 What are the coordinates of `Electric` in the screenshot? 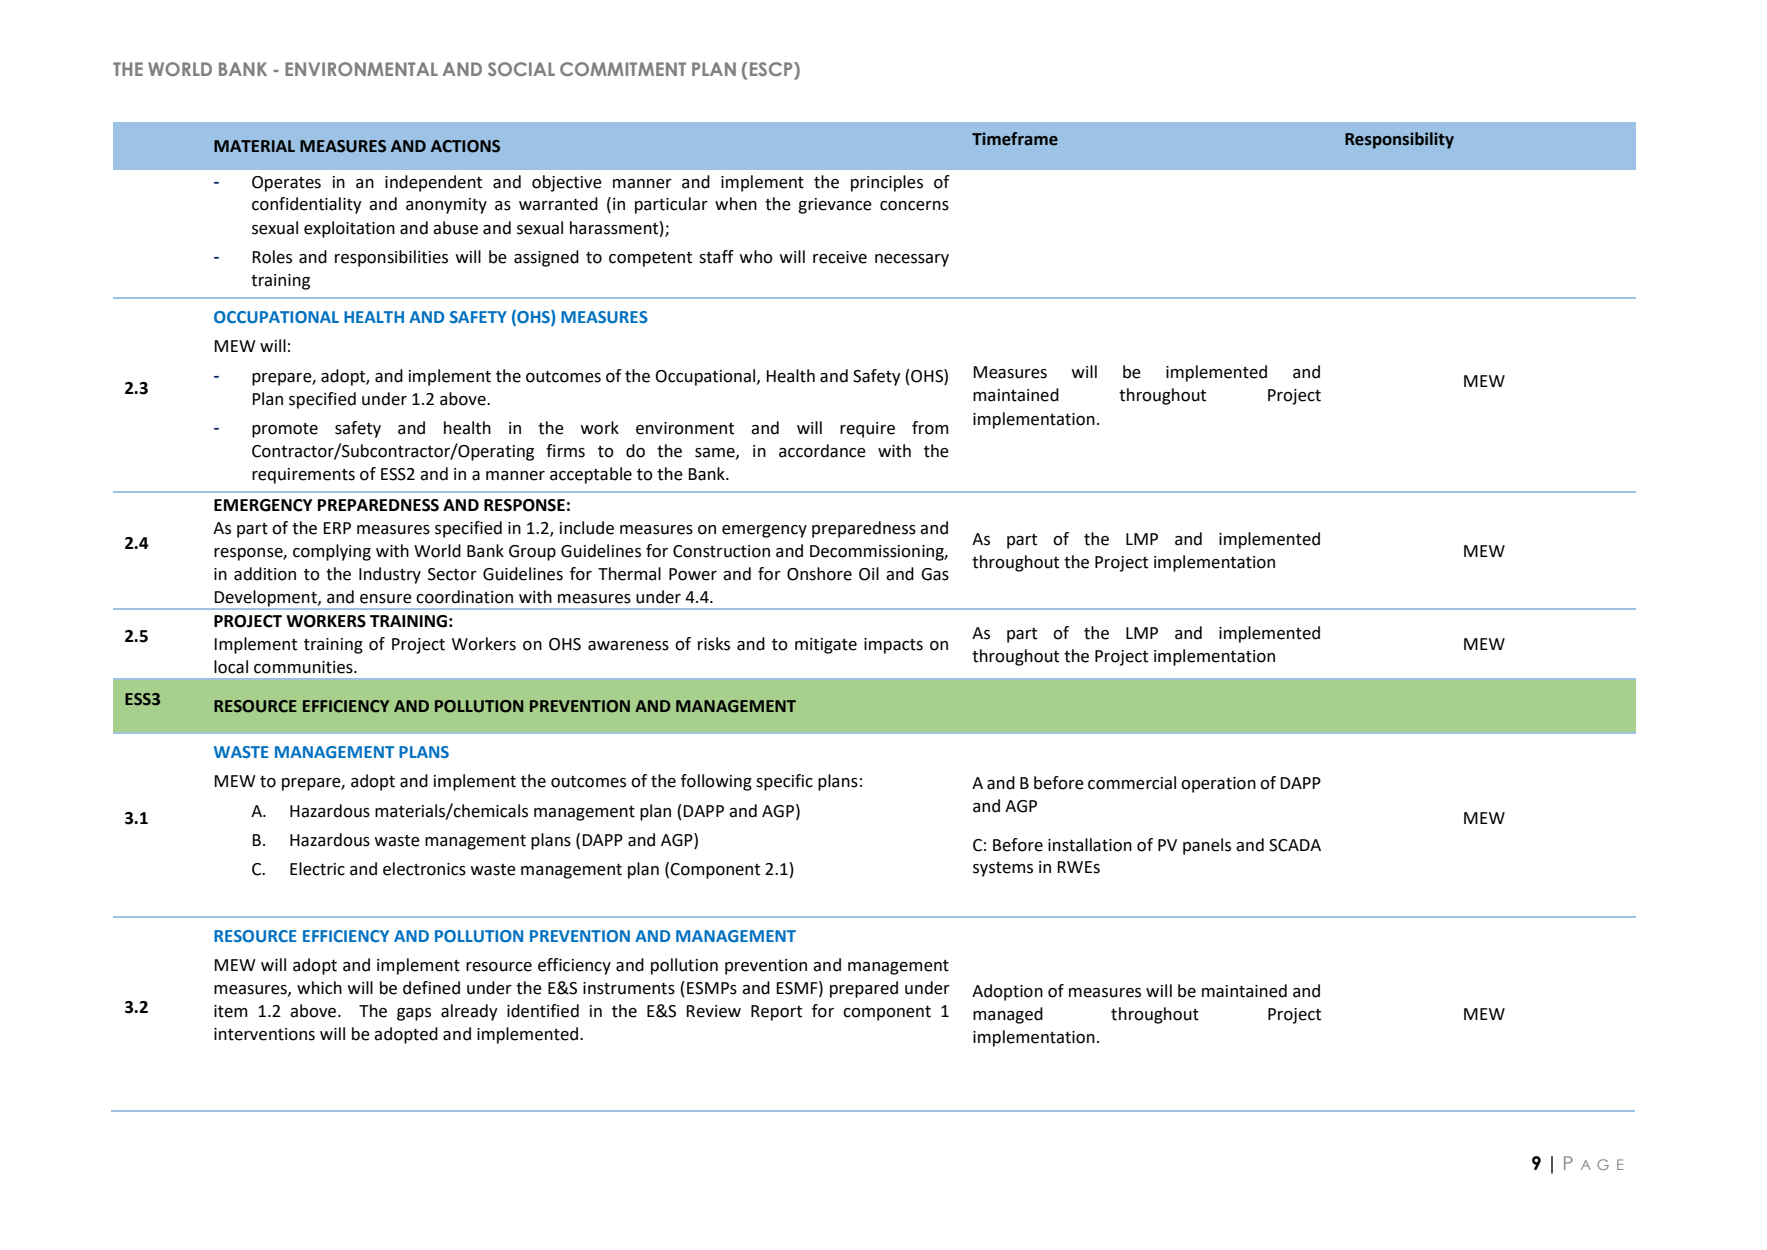 It's located at (317, 869).
